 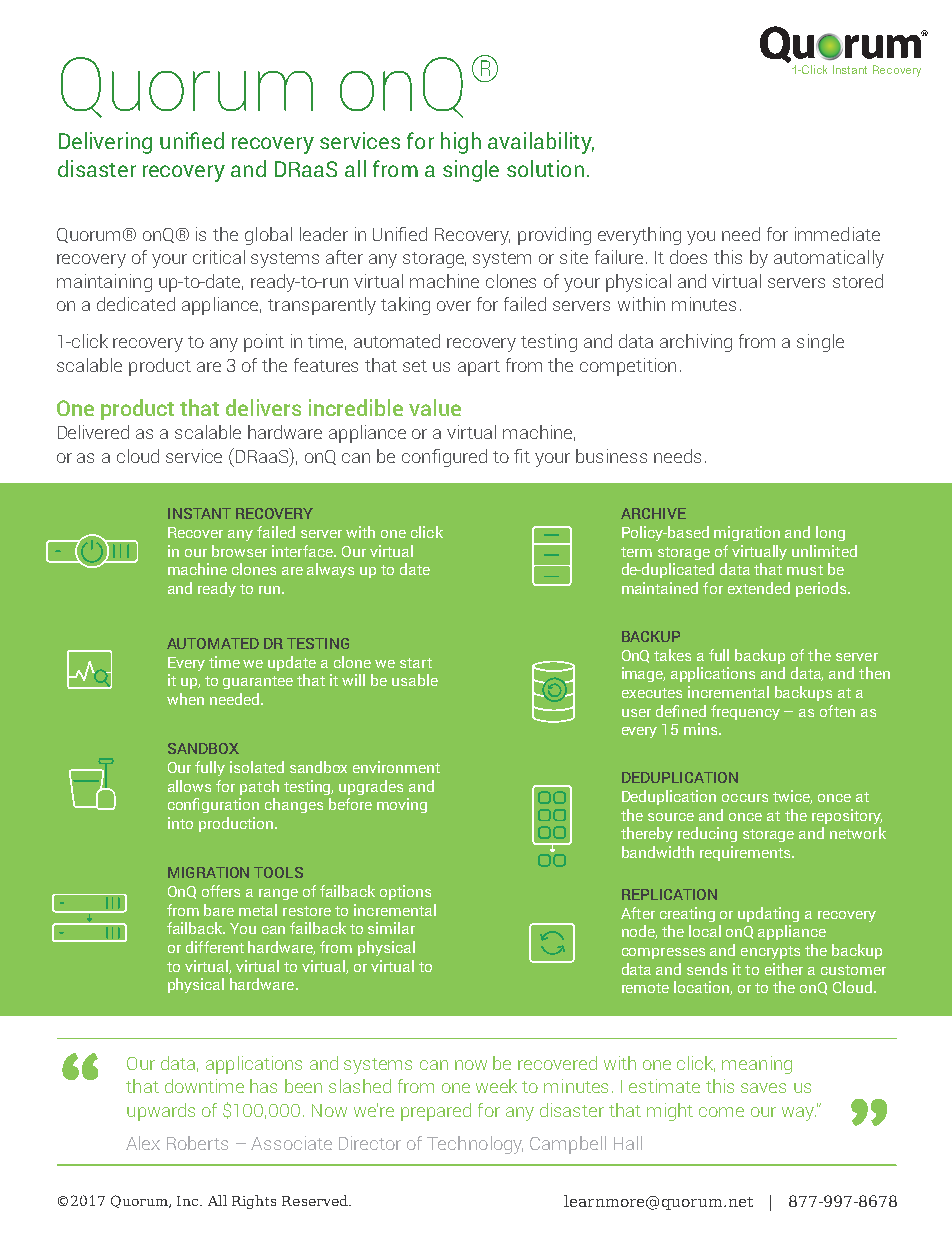 I want to click on high, so click(x=461, y=143).
